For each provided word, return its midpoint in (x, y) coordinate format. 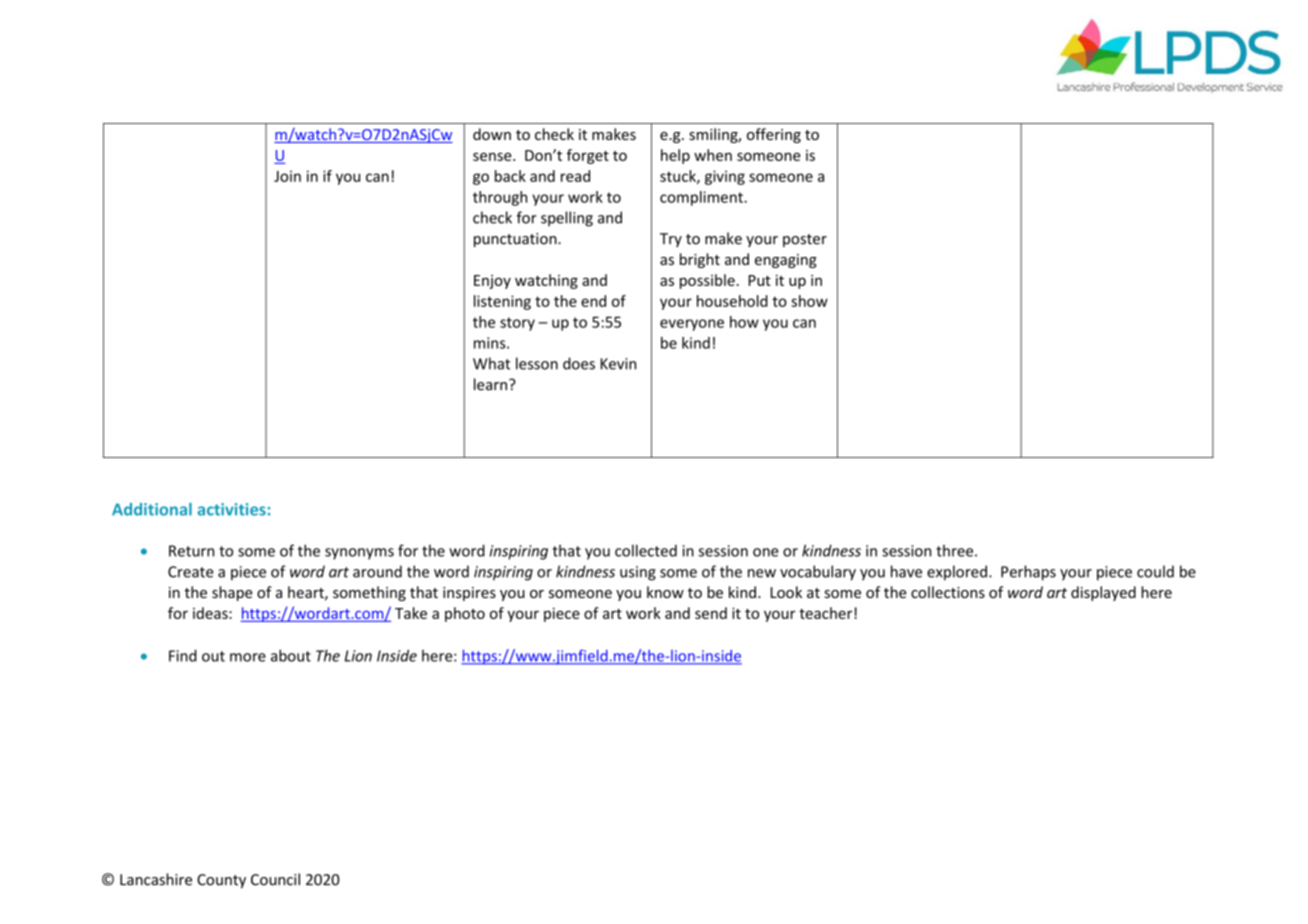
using (638, 573)
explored (957, 573)
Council (275, 879)
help (675, 156)
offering (774, 135)
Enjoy (492, 282)
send (711, 613)
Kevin (618, 364)
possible (707, 281)
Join (287, 176)
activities (232, 509)
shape (232, 593)
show (809, 301)
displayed (1103, 593)
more (248, 657)
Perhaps (1028, 573)
